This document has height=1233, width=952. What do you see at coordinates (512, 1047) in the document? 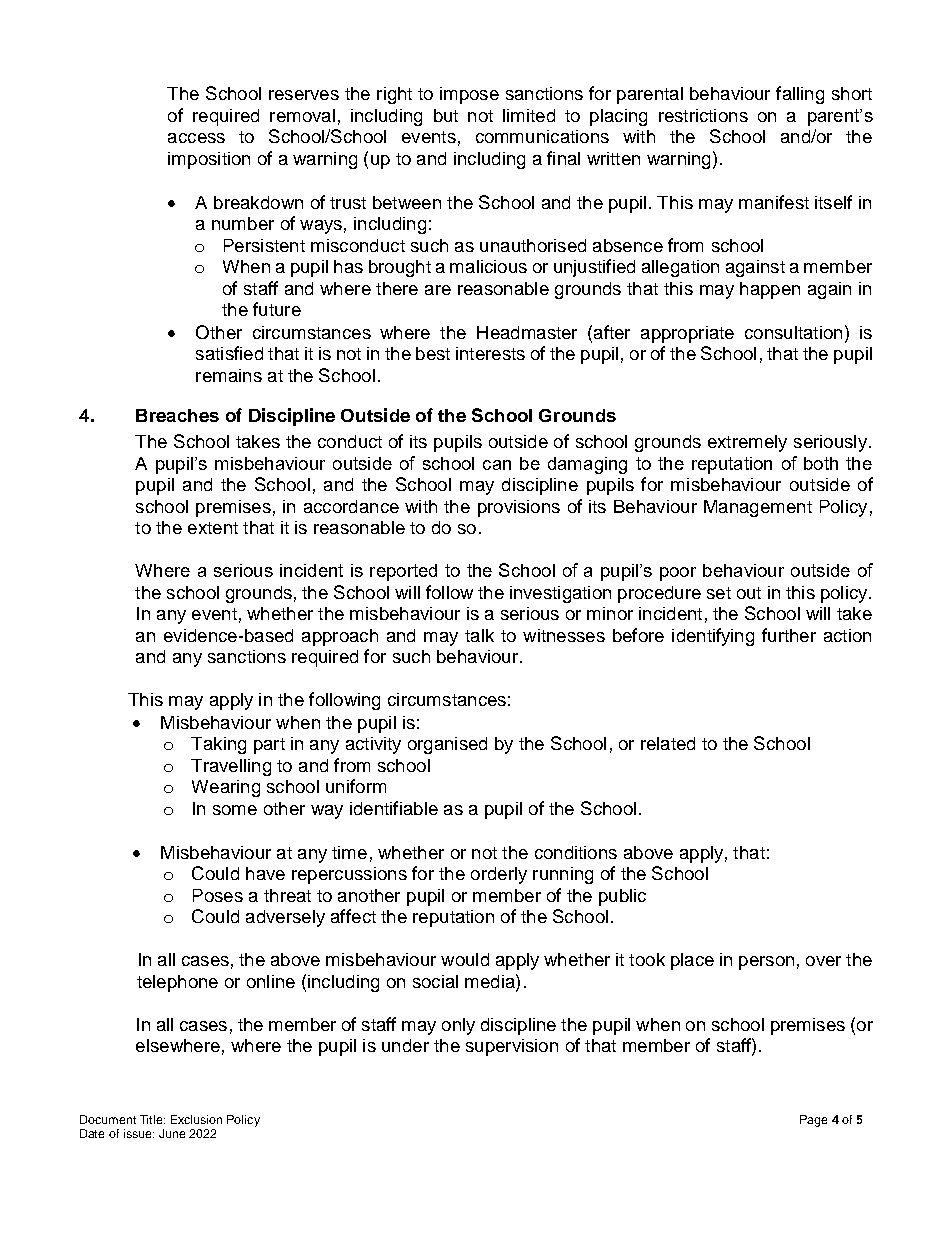
I see `supervision` at bounding box center [512, 1047].
